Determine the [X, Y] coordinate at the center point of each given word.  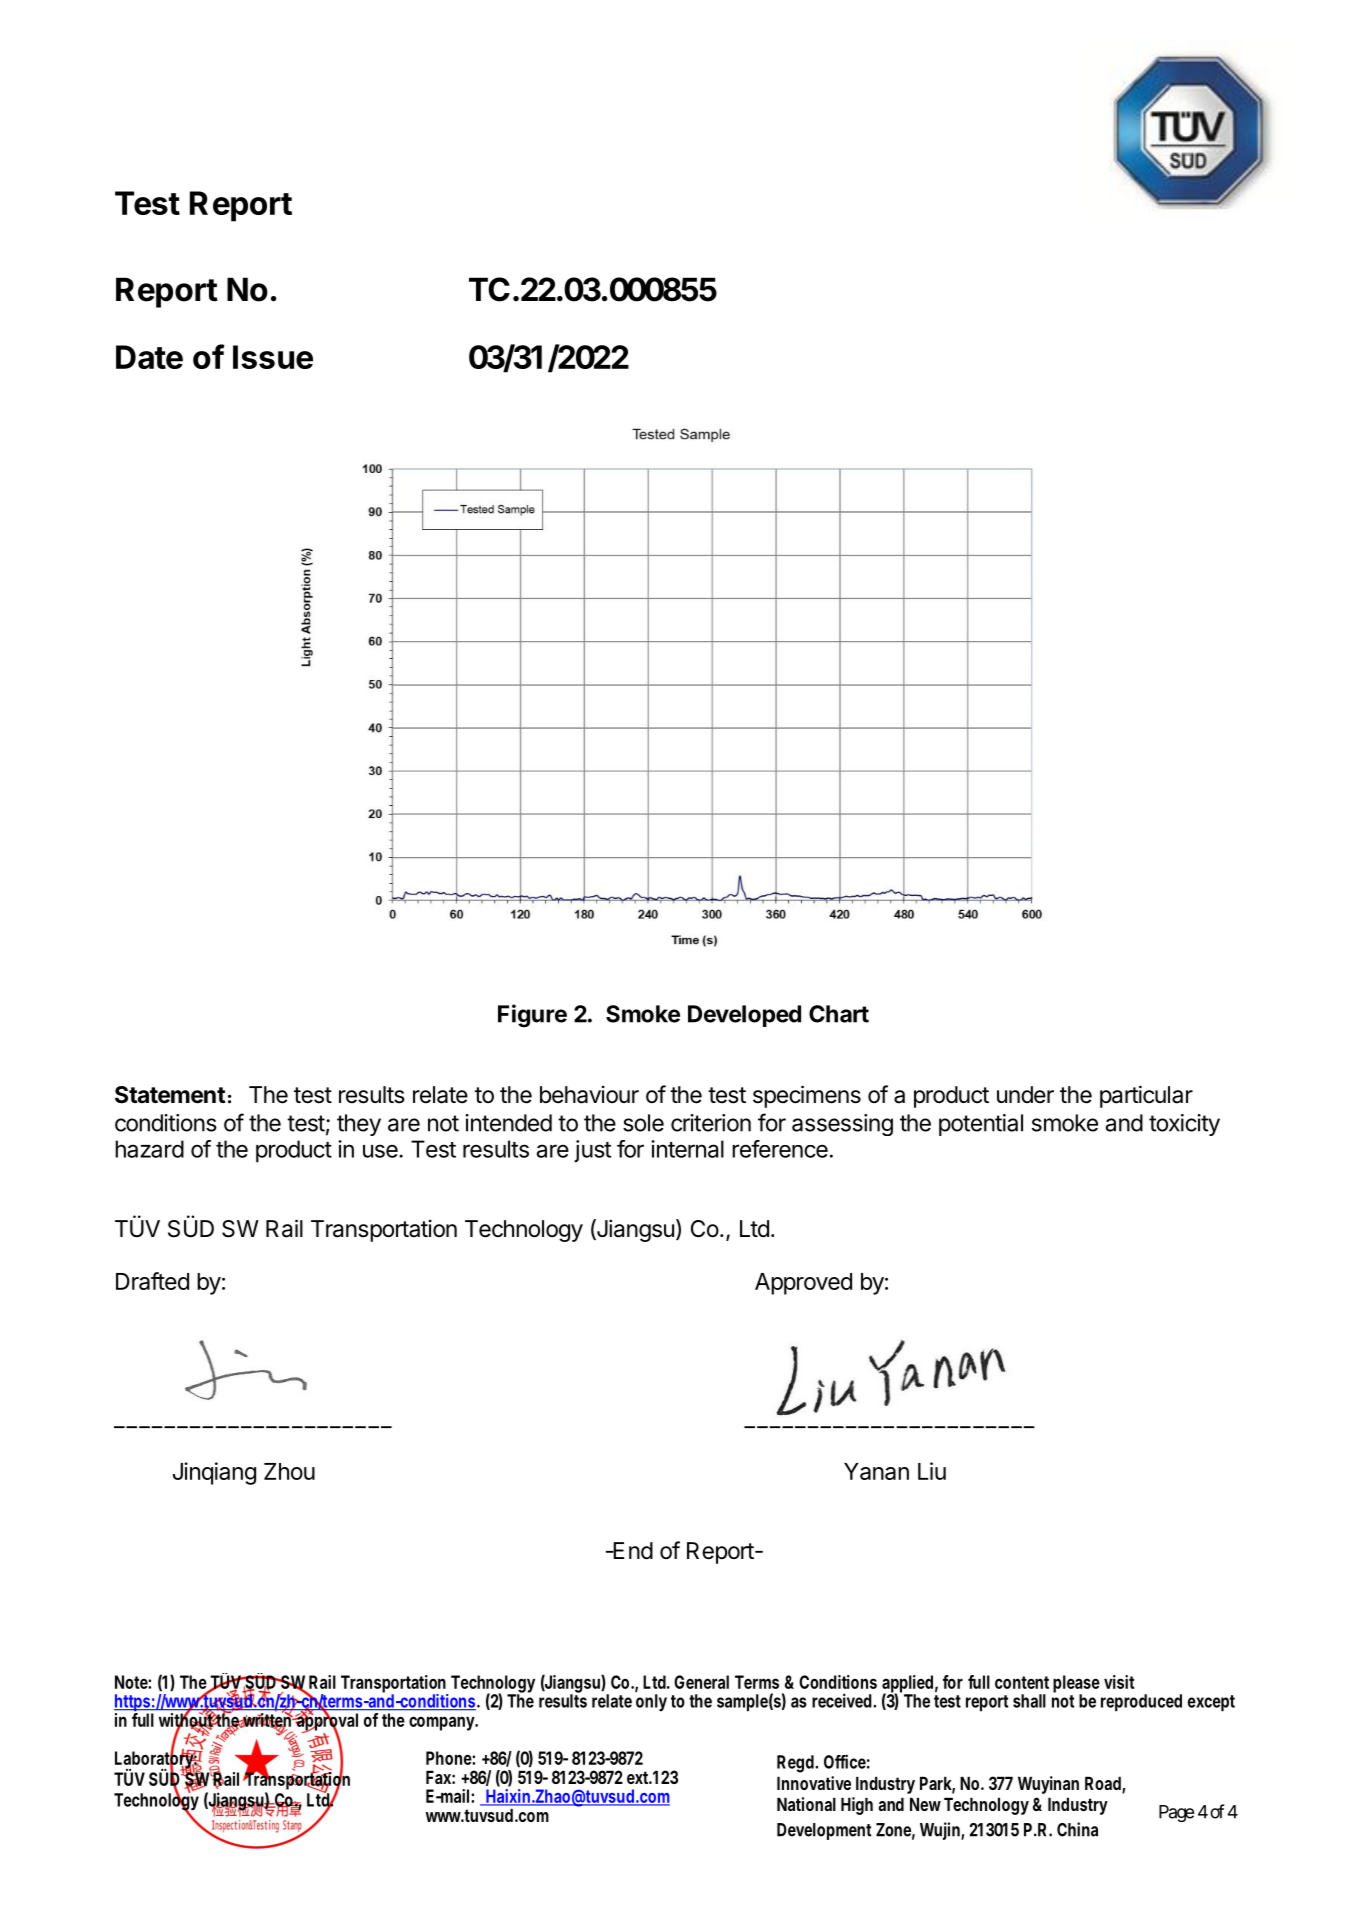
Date [149, 357]
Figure [532, 1015]
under [1025, 1095]
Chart [839, 1014]
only [651, 1702]
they [359, 1125]
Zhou [289, 1471]
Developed [744, 1016]
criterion [711, 1123]
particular [1146, 1096]
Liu [932, 1471]
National [806, 1804]
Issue [273, 357]
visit [1119, 1682]
